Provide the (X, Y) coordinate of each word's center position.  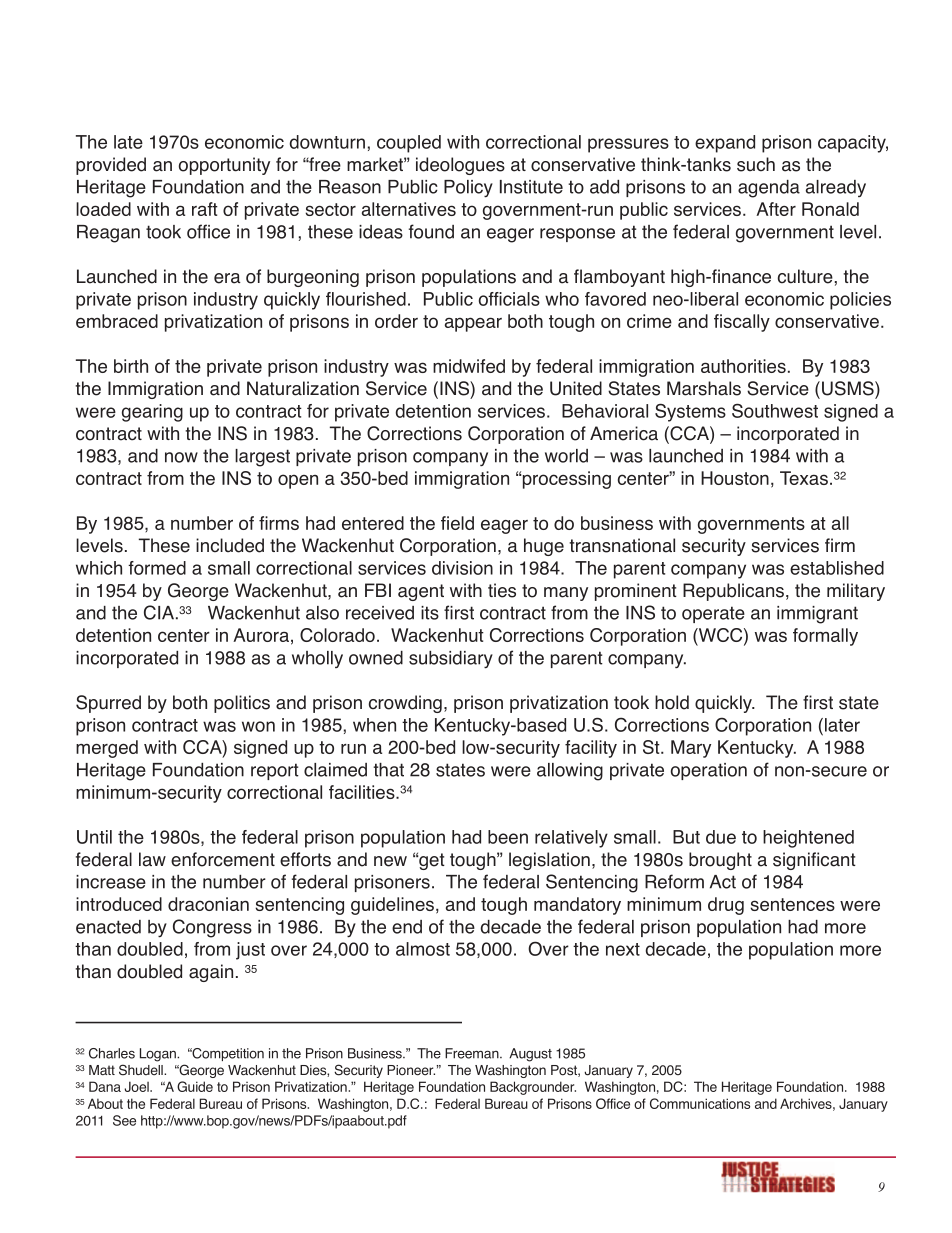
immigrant (817, 615)
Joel (137, 1086)
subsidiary (451, 660)
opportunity (224, 166)
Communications (700, 1103)
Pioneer (411, 1070)
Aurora (261, 635)
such (756, 164)
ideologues (460, 166)
